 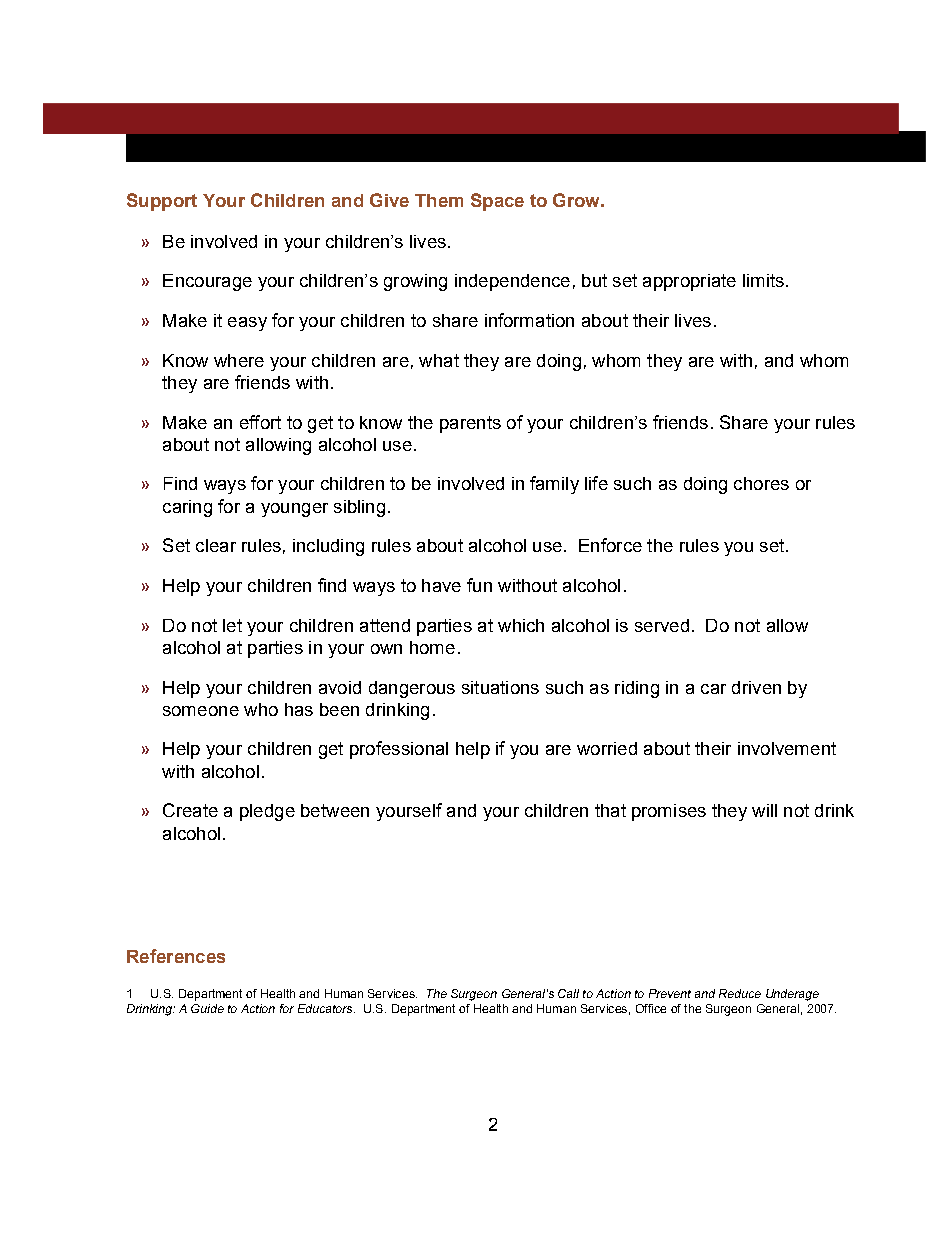 What do you see at coordinates (497, 202) in the document?
I see `Space` at bounding box center [497, 202].
